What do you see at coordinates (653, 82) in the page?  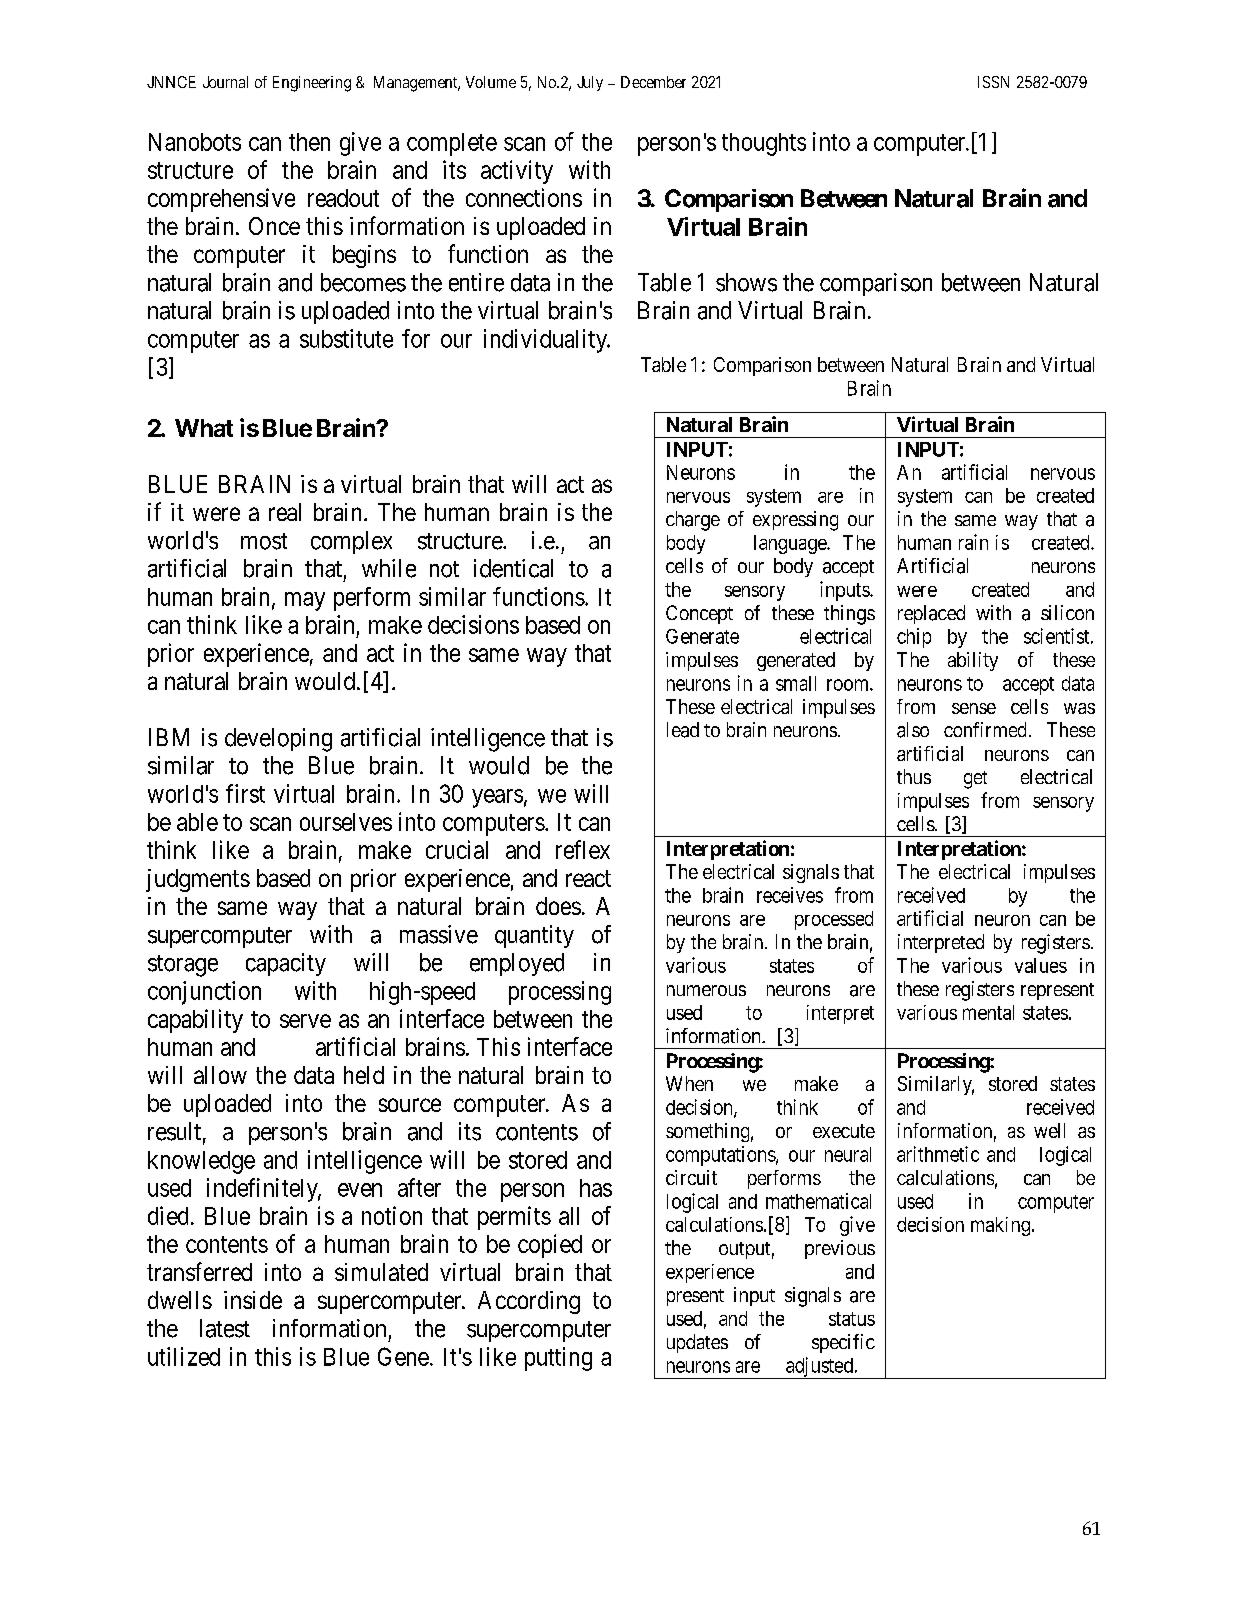 I see `December` at bounding box center [653, 82].
